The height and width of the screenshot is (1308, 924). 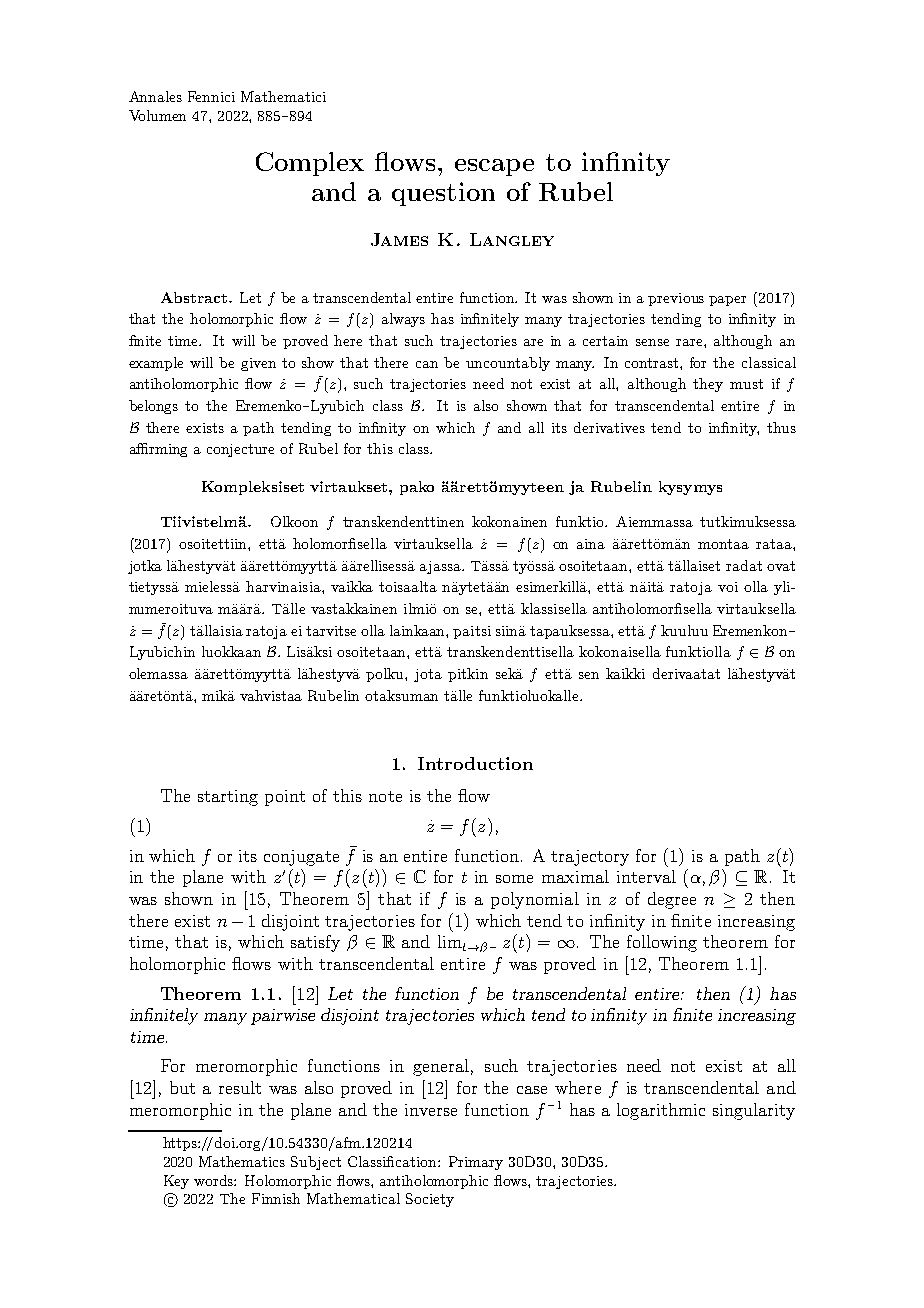 What do you see at coordinates (315, 943) in the screenshot?
I see `satisfy` at bounding box center [315, 943].
